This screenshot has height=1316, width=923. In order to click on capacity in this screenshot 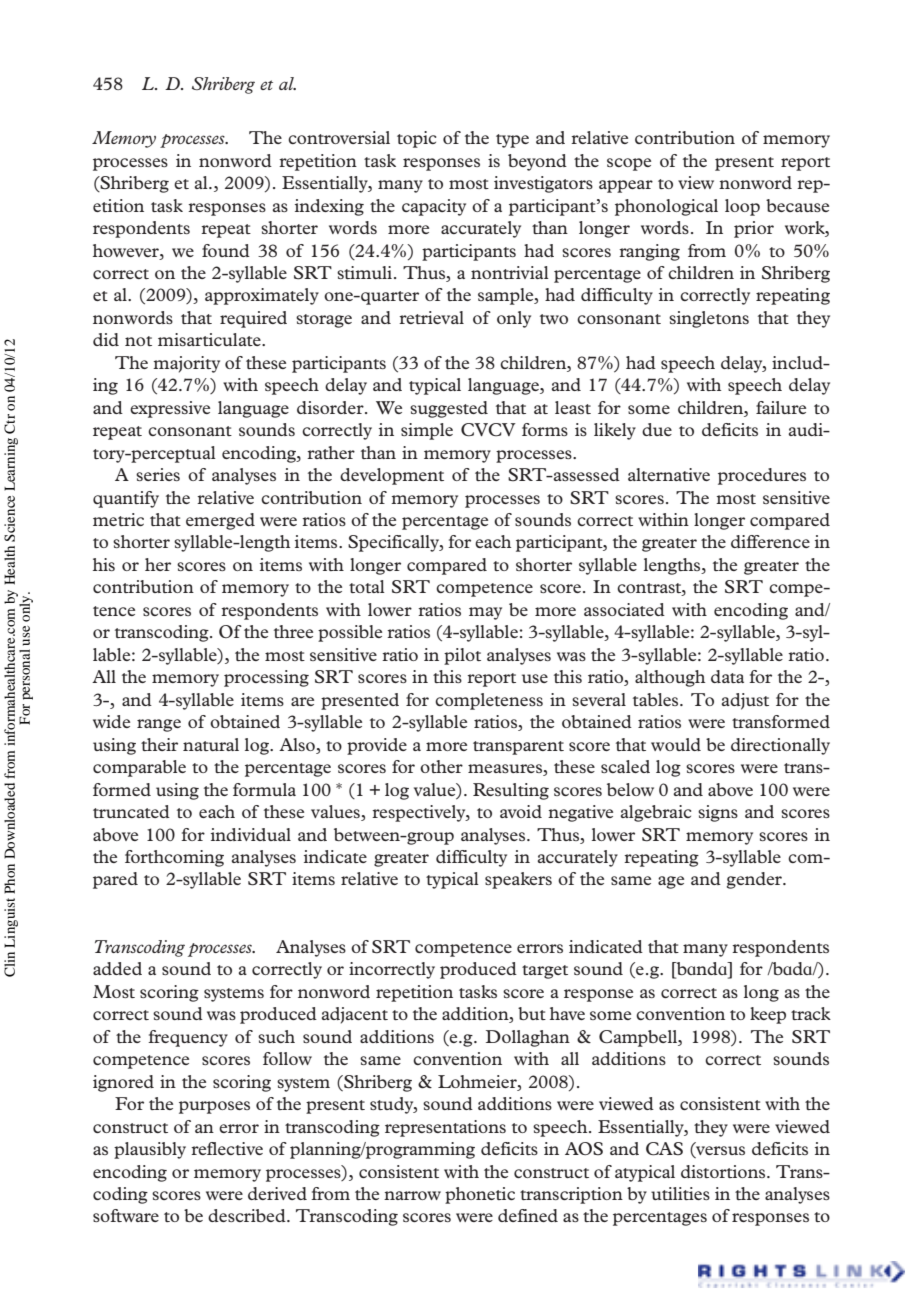, I will do `click(434, 207)`.
